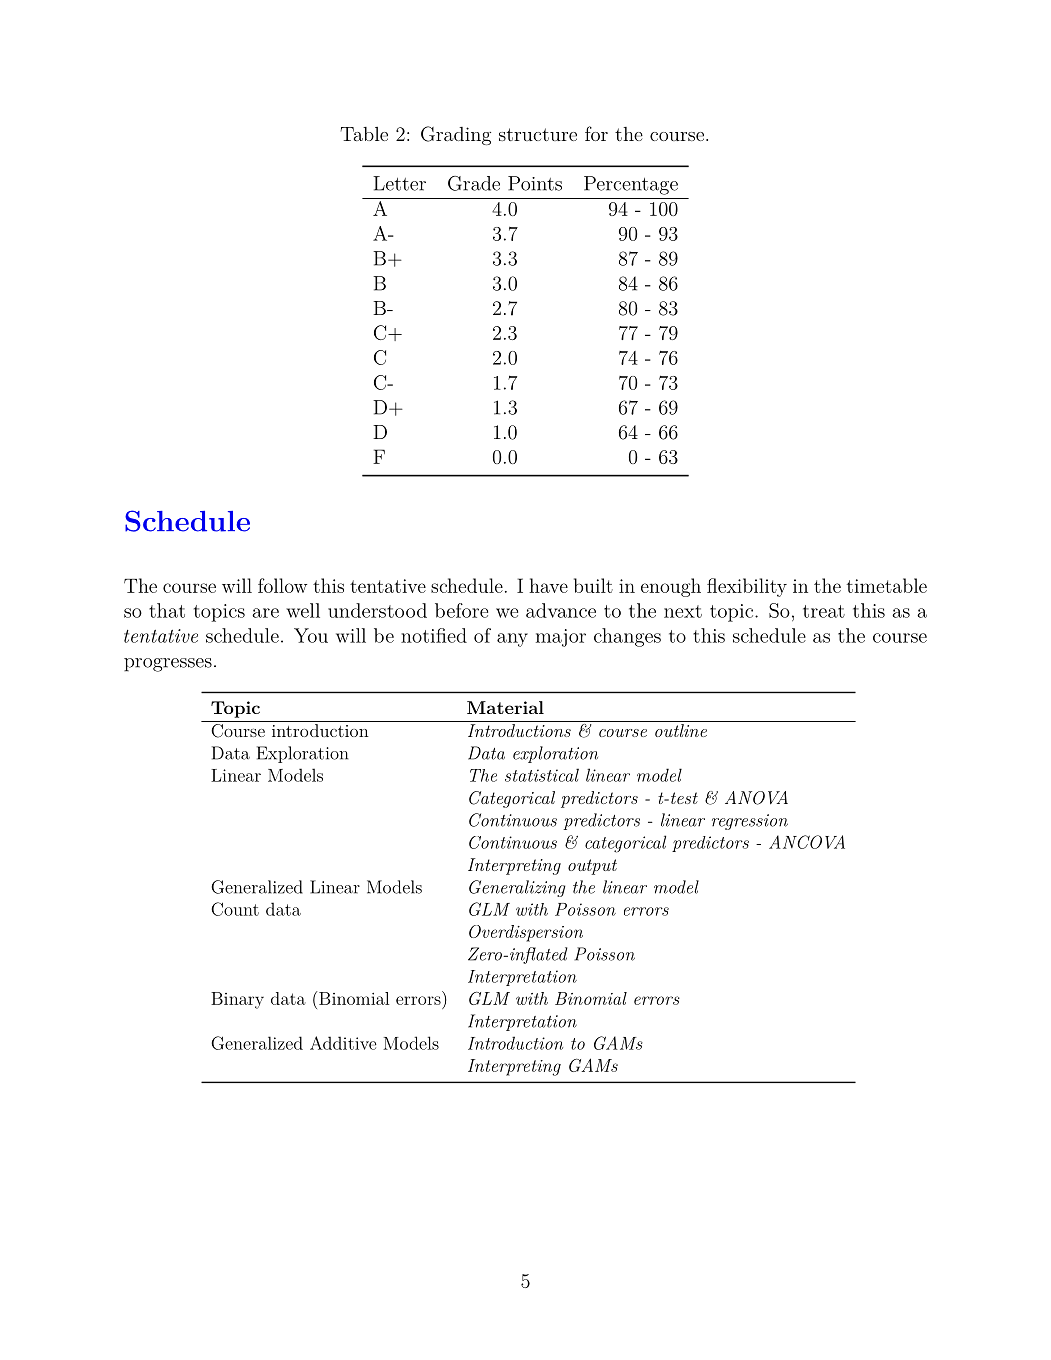  What do you see at coordinates (505, 707) in the screenshot?
I see `Material` at bounding box center [505, 707].
